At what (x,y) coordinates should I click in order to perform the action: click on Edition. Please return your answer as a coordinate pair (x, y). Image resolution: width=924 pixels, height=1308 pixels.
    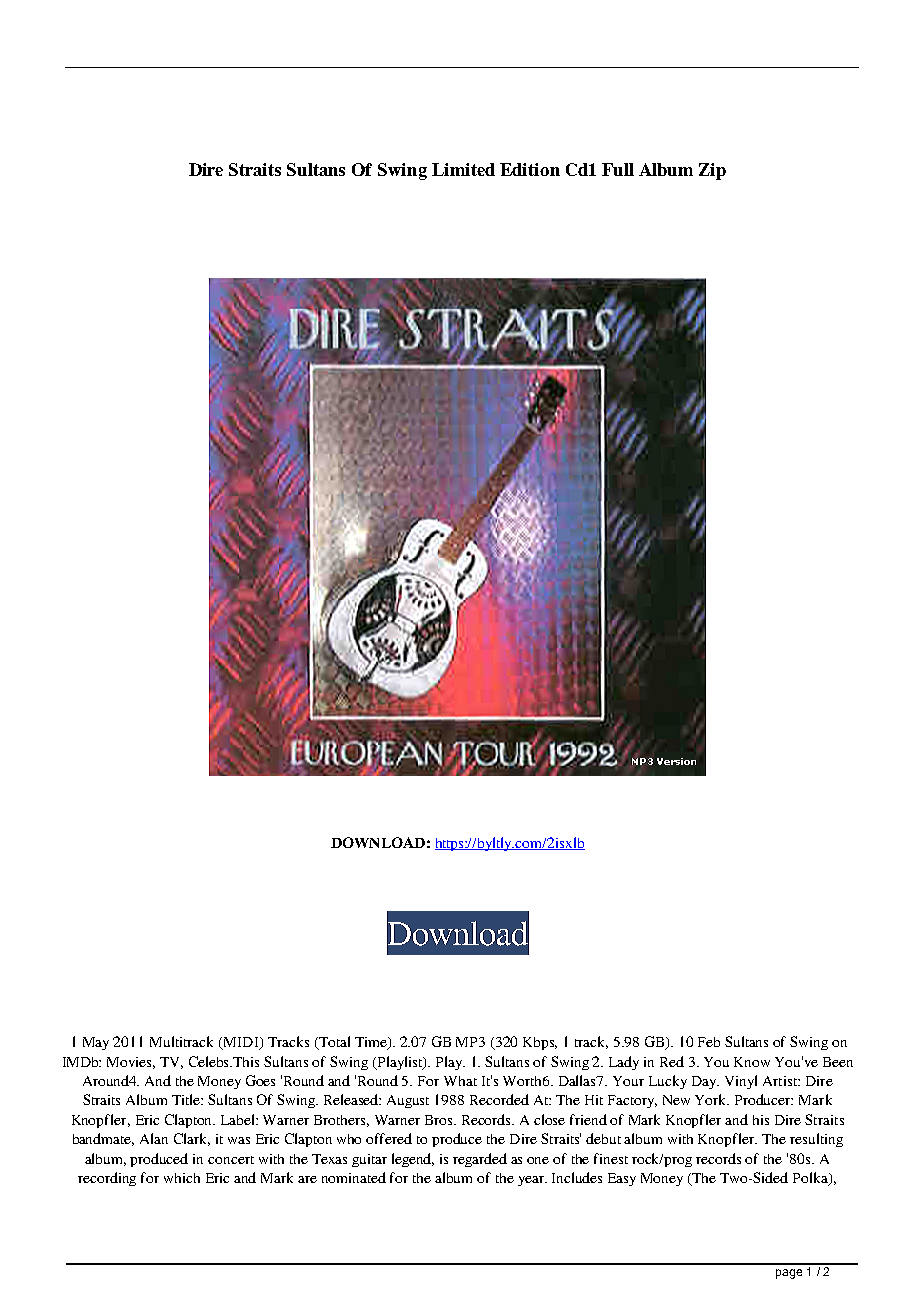
    Looking at the image, I should click on (530, 169).
